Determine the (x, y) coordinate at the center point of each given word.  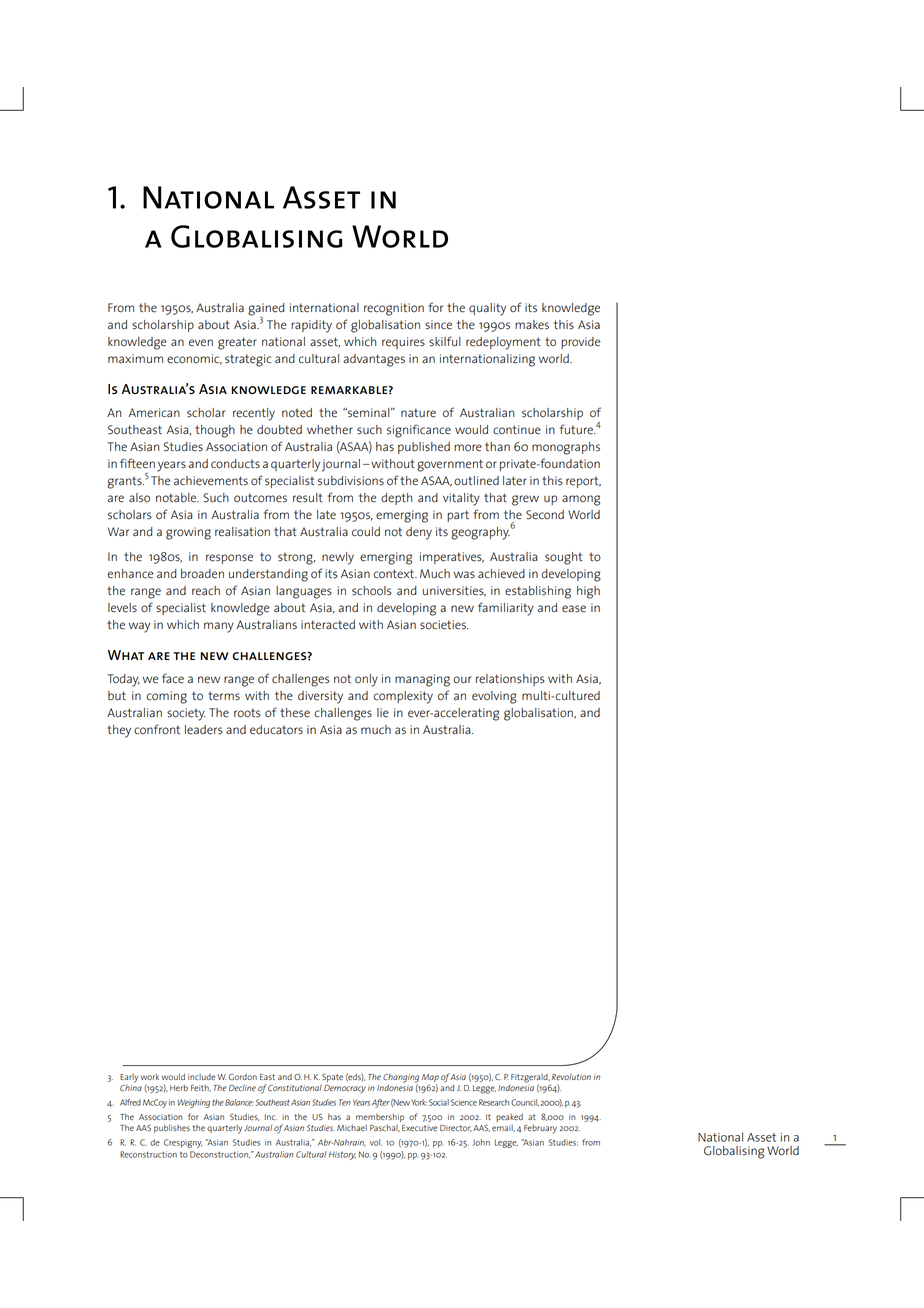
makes (532, 325)
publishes (172, 1128)
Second (545, 515)
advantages (374, 360)
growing (188, 533)
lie (383, 713)
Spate (332, 1078)
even (201, 343)
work (149, 1076)
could (366, 532)
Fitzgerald (530, 1079)
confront (157, 729)
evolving (494, 697)
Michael (352, 1127)
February (540, 1129)
